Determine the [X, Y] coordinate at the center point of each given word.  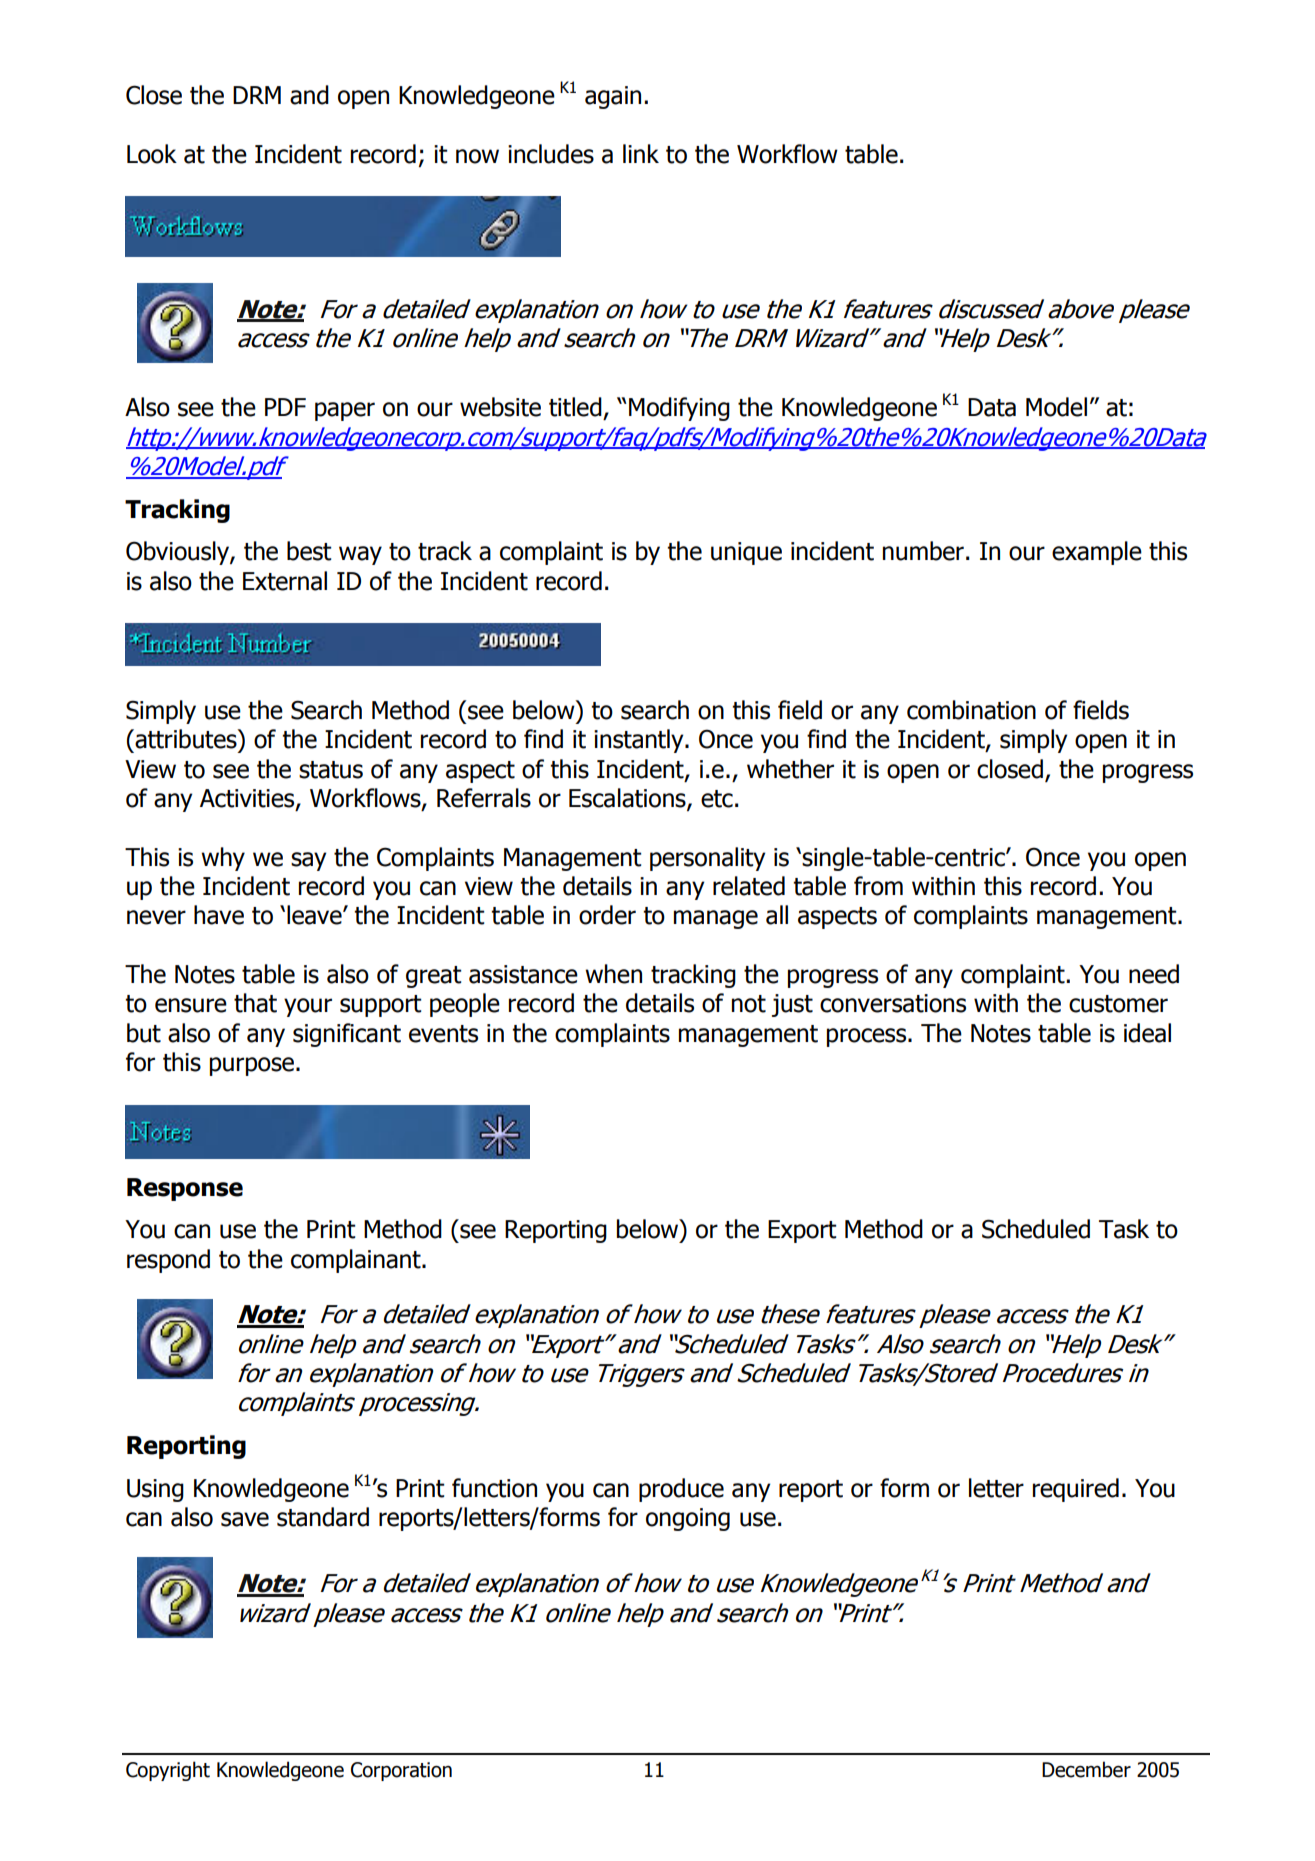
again [613, 97]
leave [315, 915]
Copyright [168, 1771]
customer [1118, 1004]
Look [152, 154]
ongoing [688, 1519]
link [641, 153]
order [607, 915]
